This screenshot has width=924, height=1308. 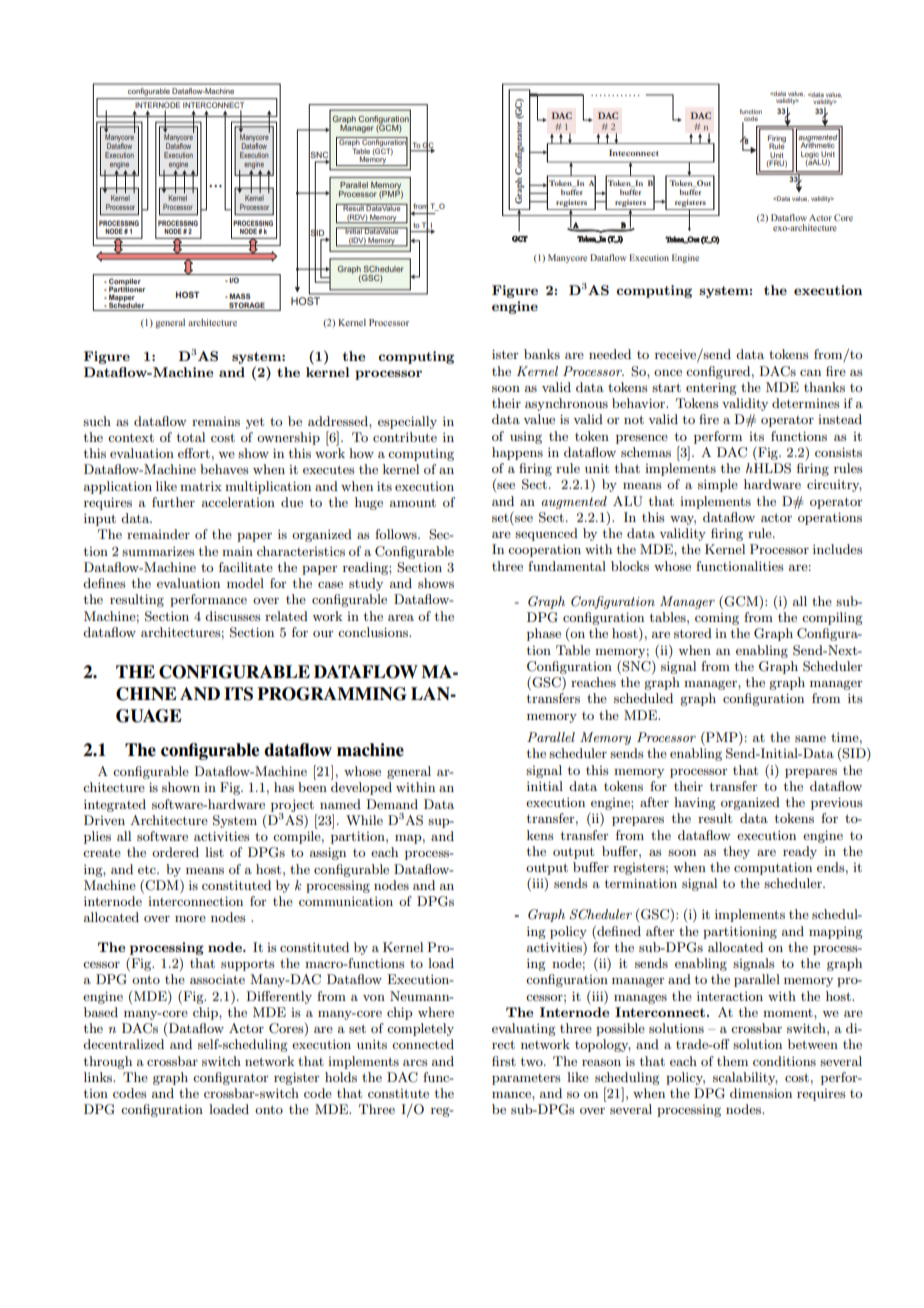 What do you see at coordinates (717, 619) in the screenshot?
I see `coming` at bounding box center [717, 619].
